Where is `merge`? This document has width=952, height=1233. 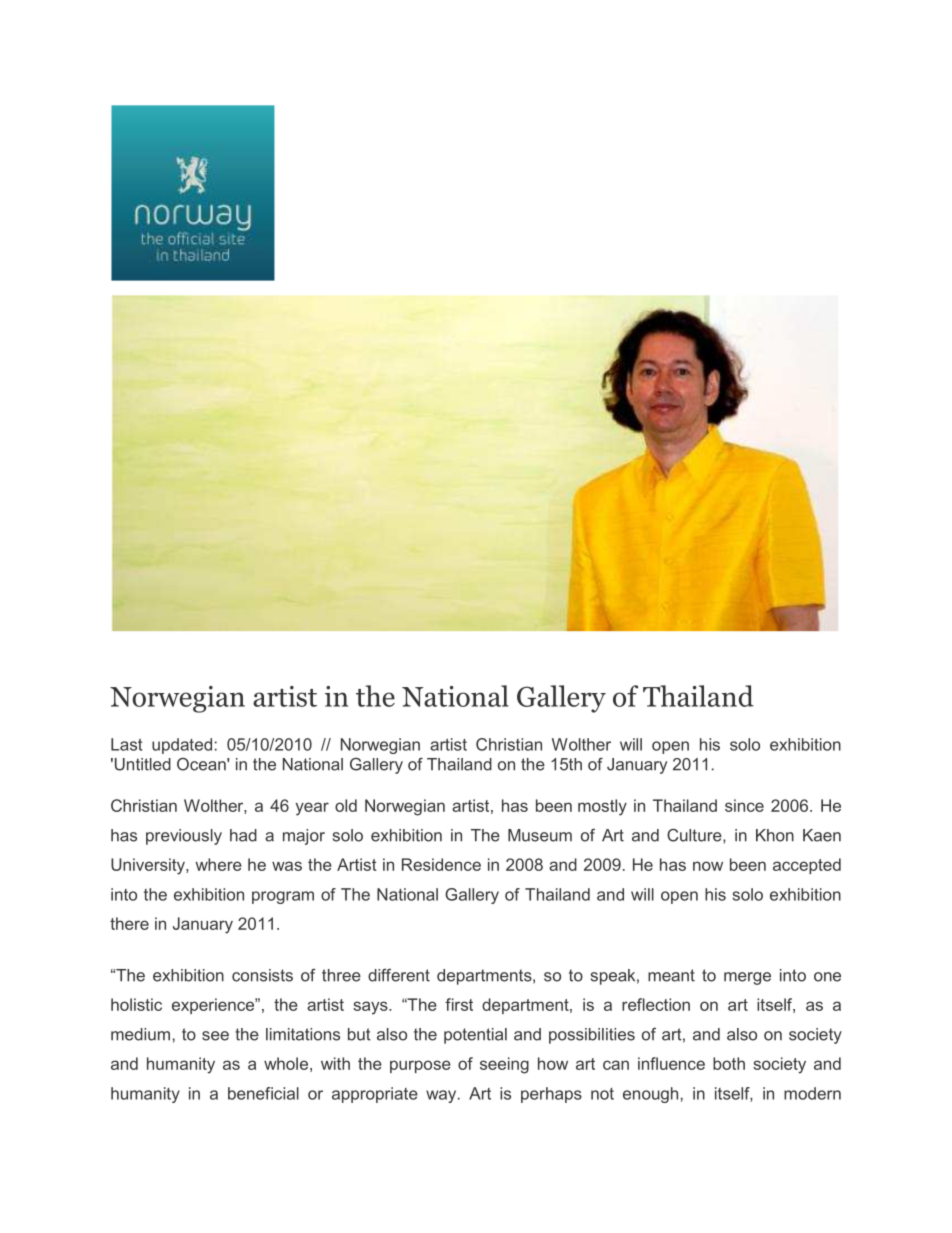 merge is located at coordinates (747, 978).
